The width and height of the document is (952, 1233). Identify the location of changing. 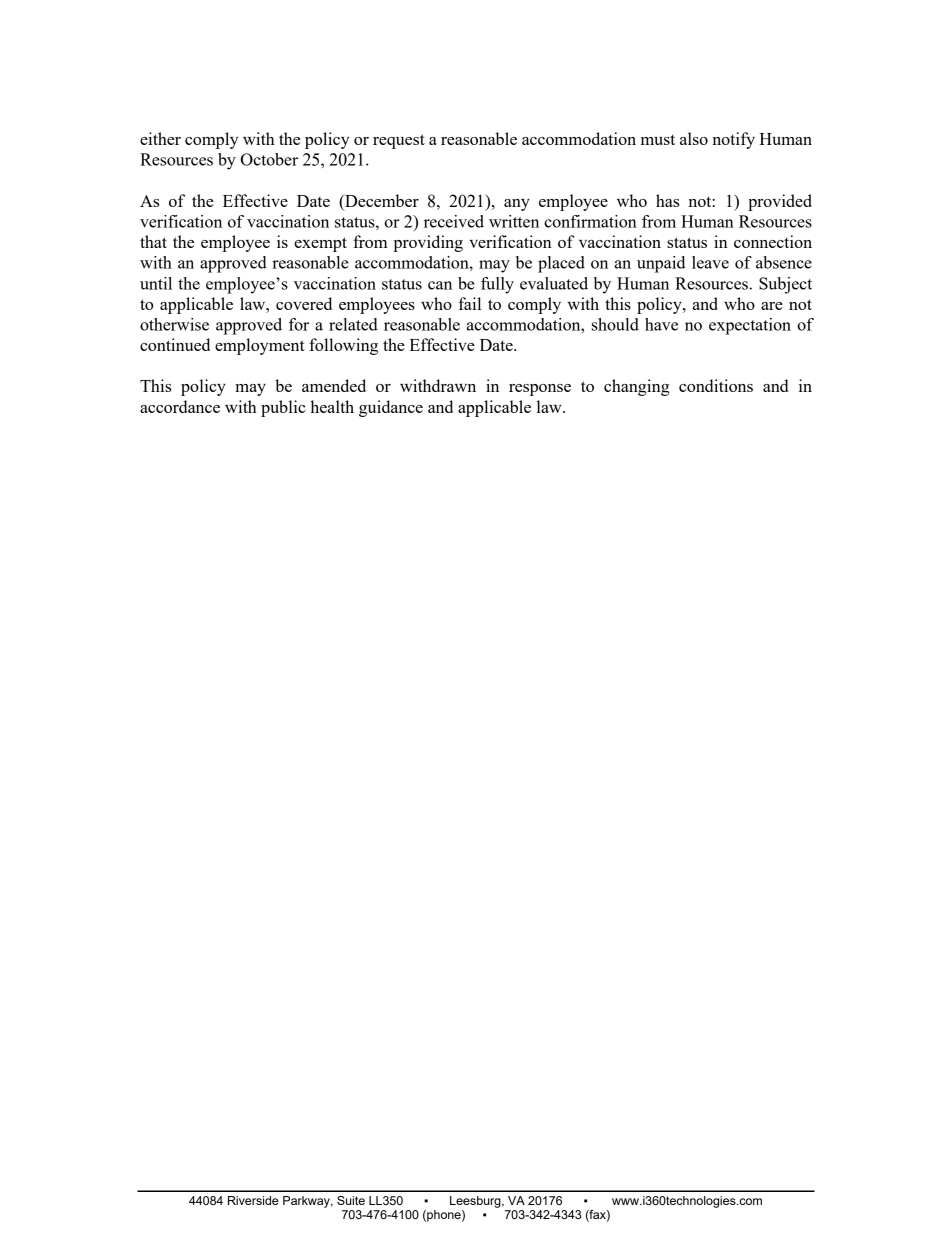
(636, 387).
